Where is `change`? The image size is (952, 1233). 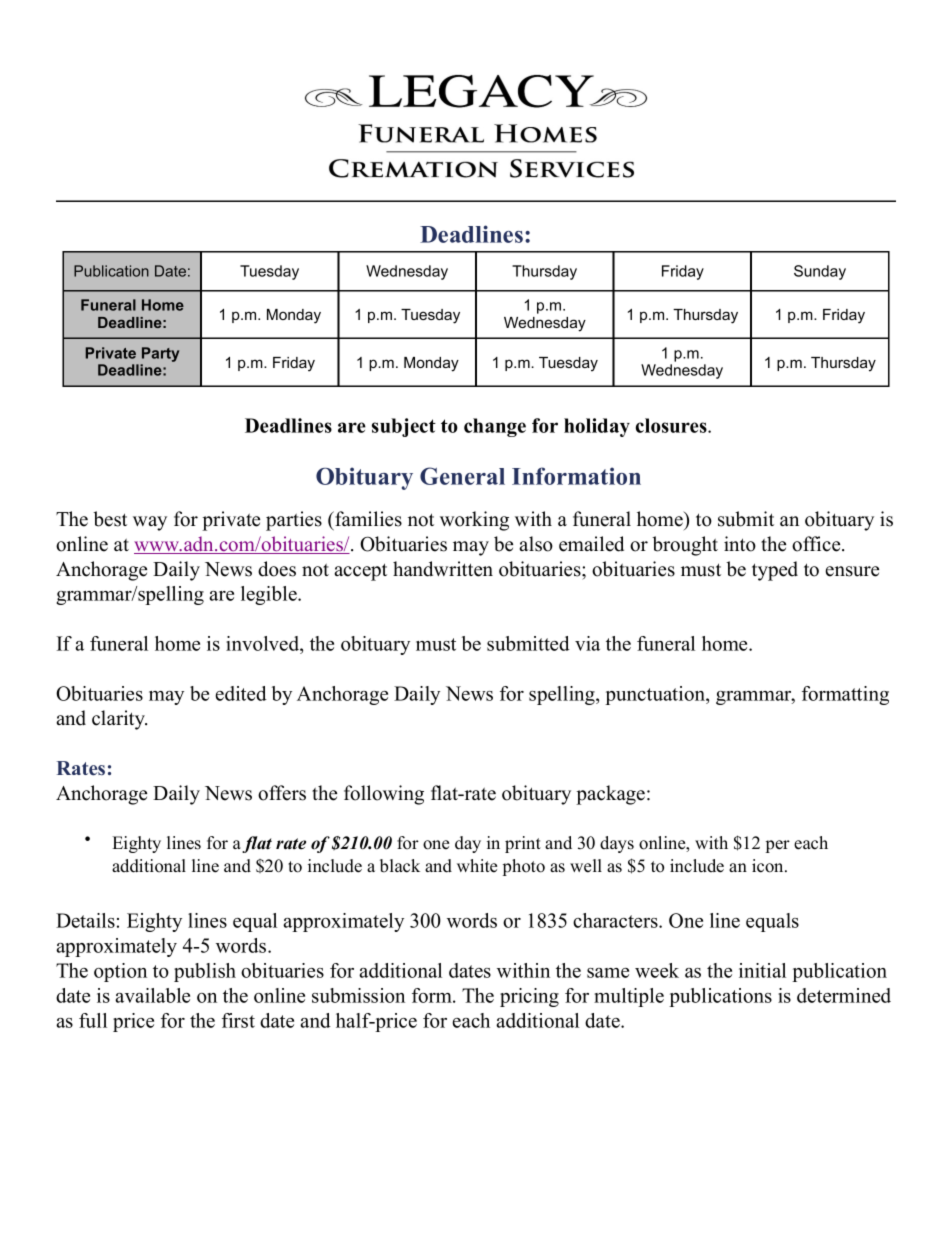
change is located at coordinates (495, 427).
